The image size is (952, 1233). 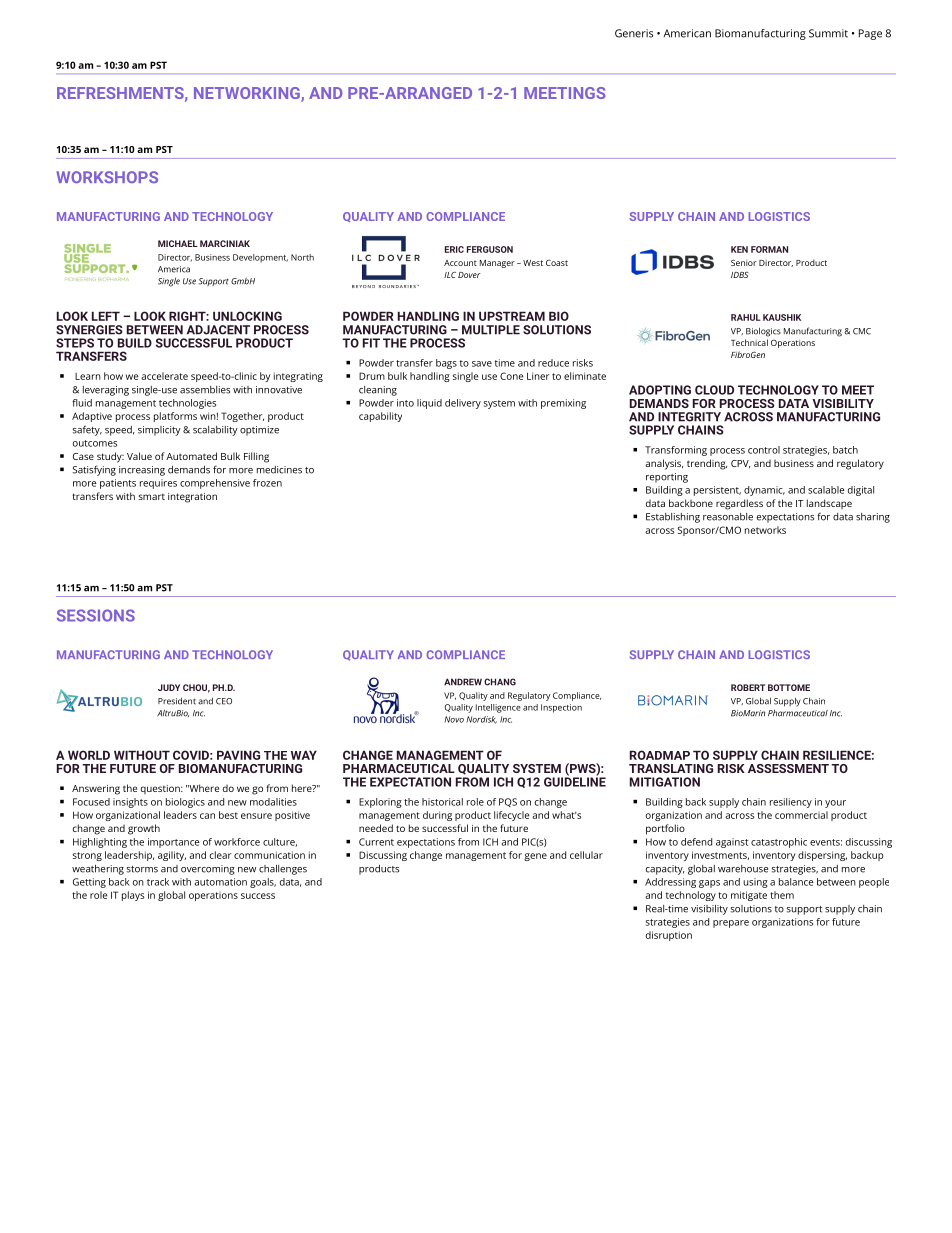 What do you see at coordinates (463, 682) in the page?
I see `ANDREW` at bounding box center [463, 682].
